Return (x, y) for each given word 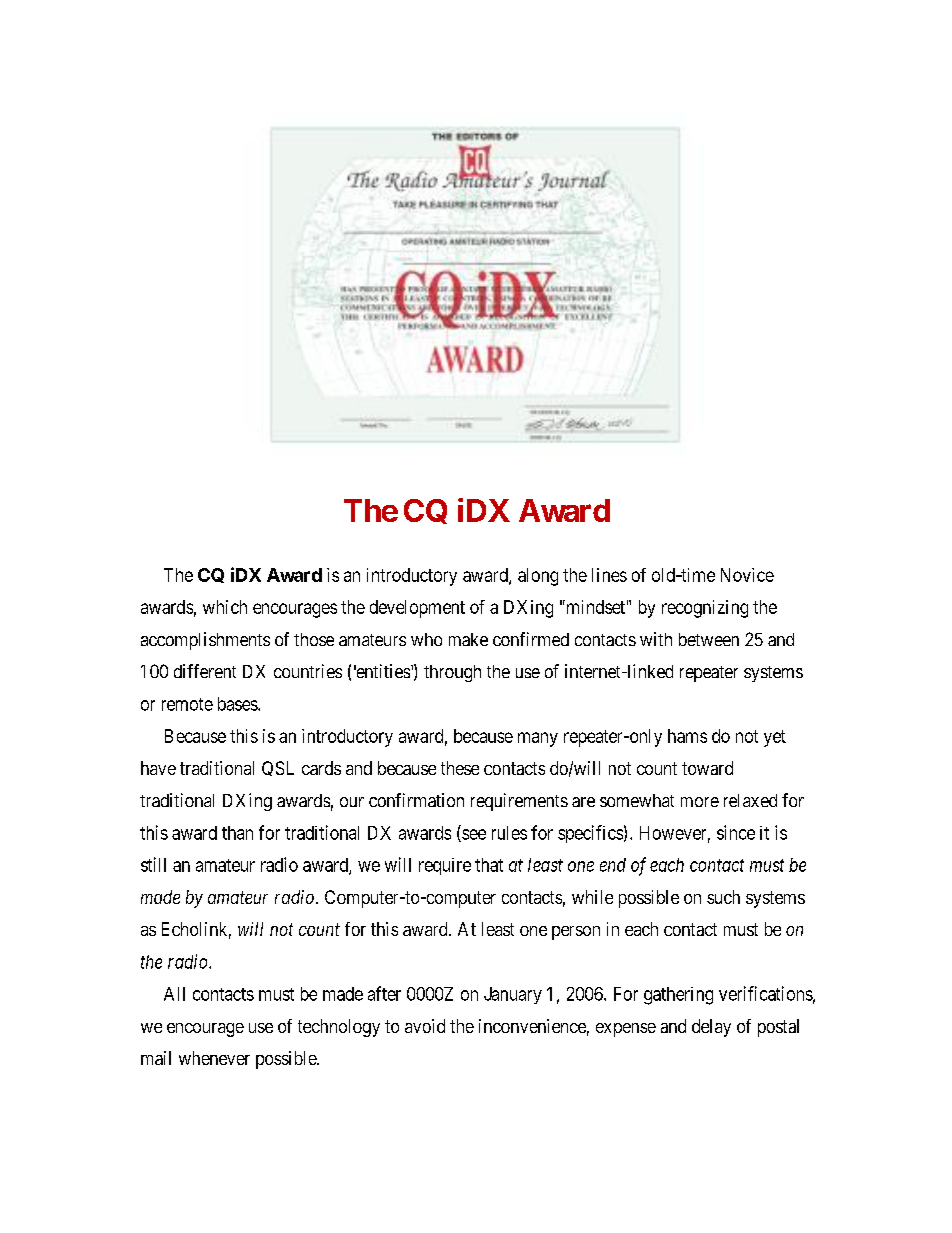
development (417, 609)
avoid (425, 1026)
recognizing (705, 609)
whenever (214, 1058)
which (225, 607)
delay (711, 1028)
